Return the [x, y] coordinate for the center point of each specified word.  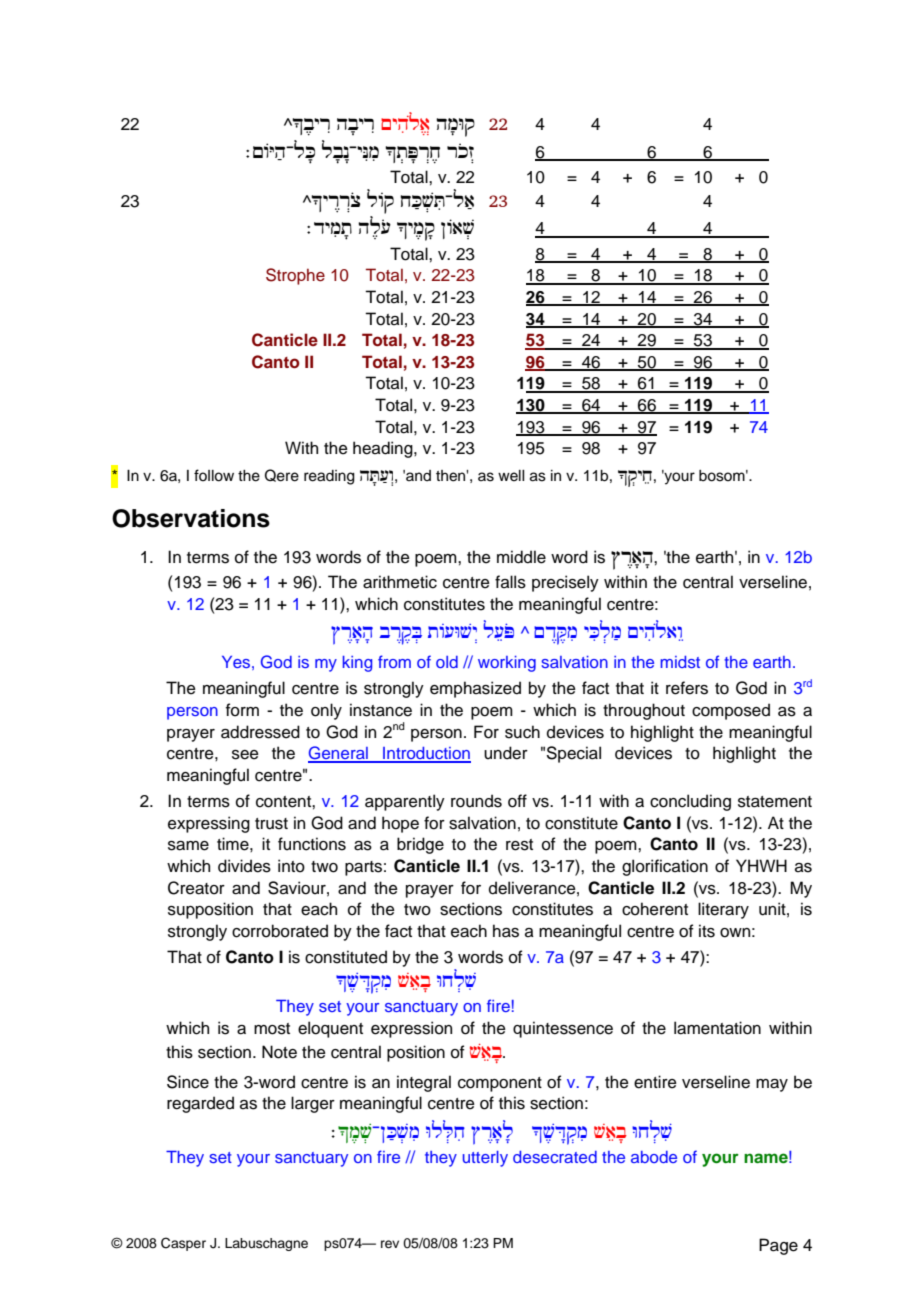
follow [214, 475]
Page [778, 1246]
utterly [485, 1159]
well [511, 476]
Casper [183, 1244]
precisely [565, 583]
